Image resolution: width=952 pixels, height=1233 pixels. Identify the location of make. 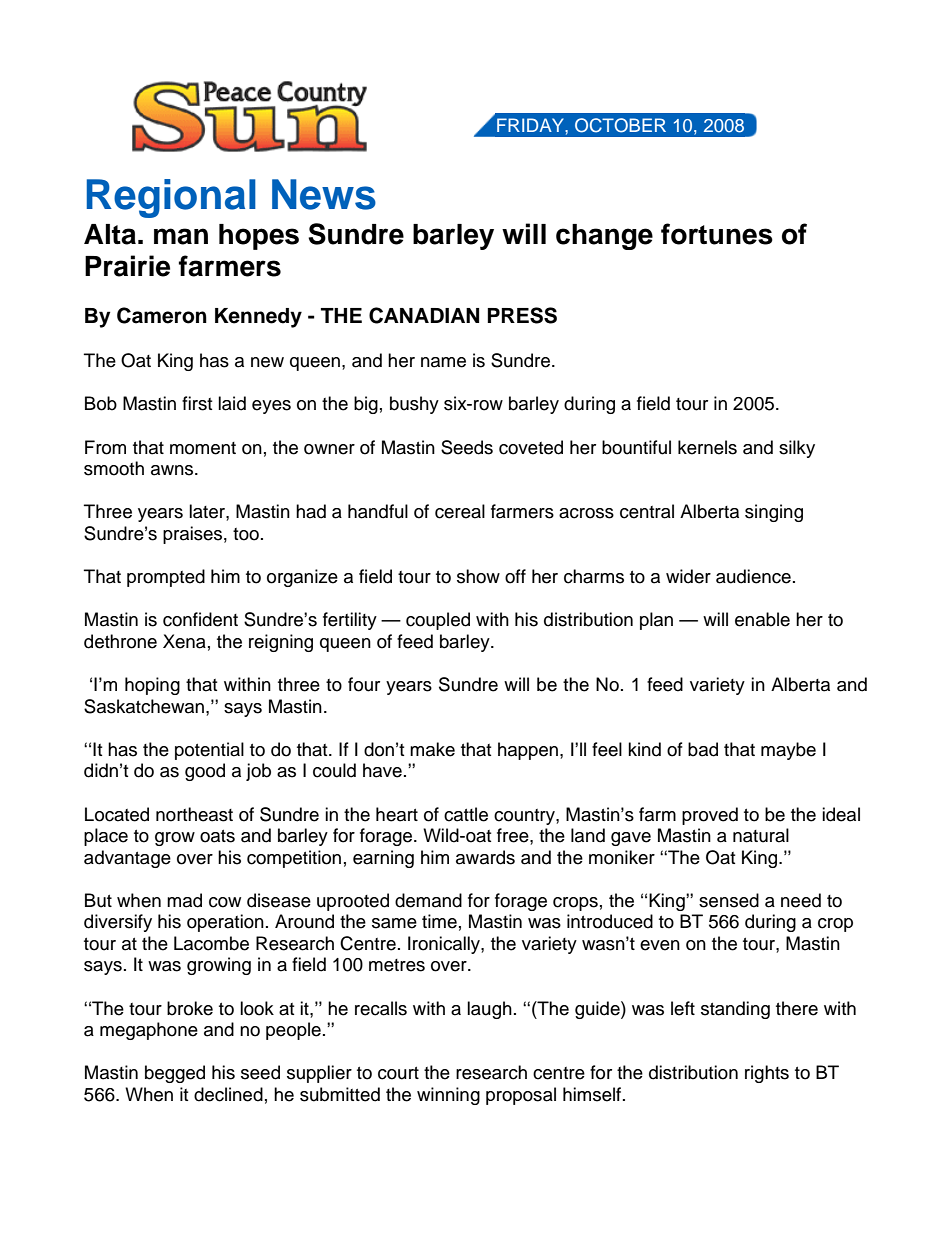
(432, 749).
